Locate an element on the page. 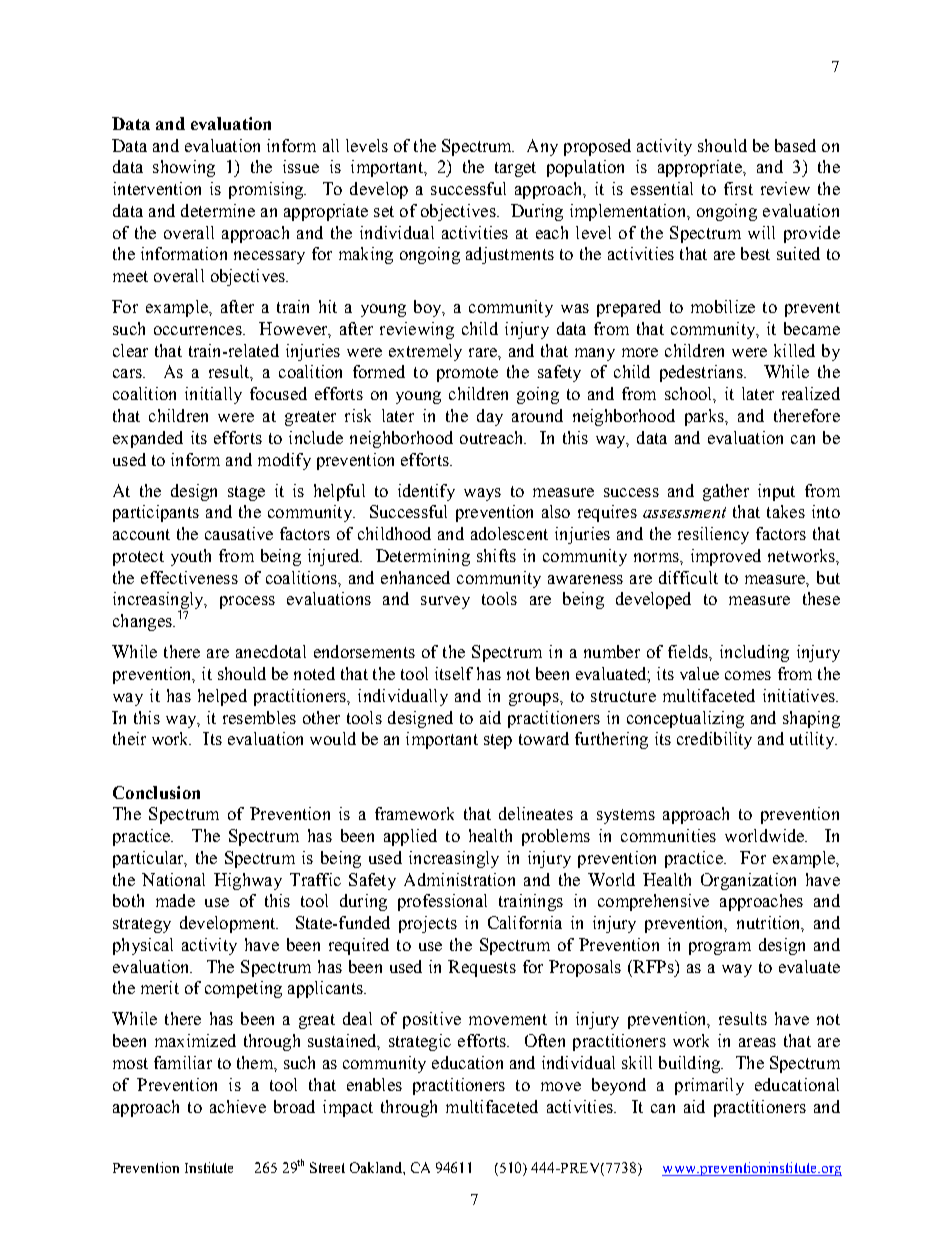  first is located at coordinates (738, 188).
